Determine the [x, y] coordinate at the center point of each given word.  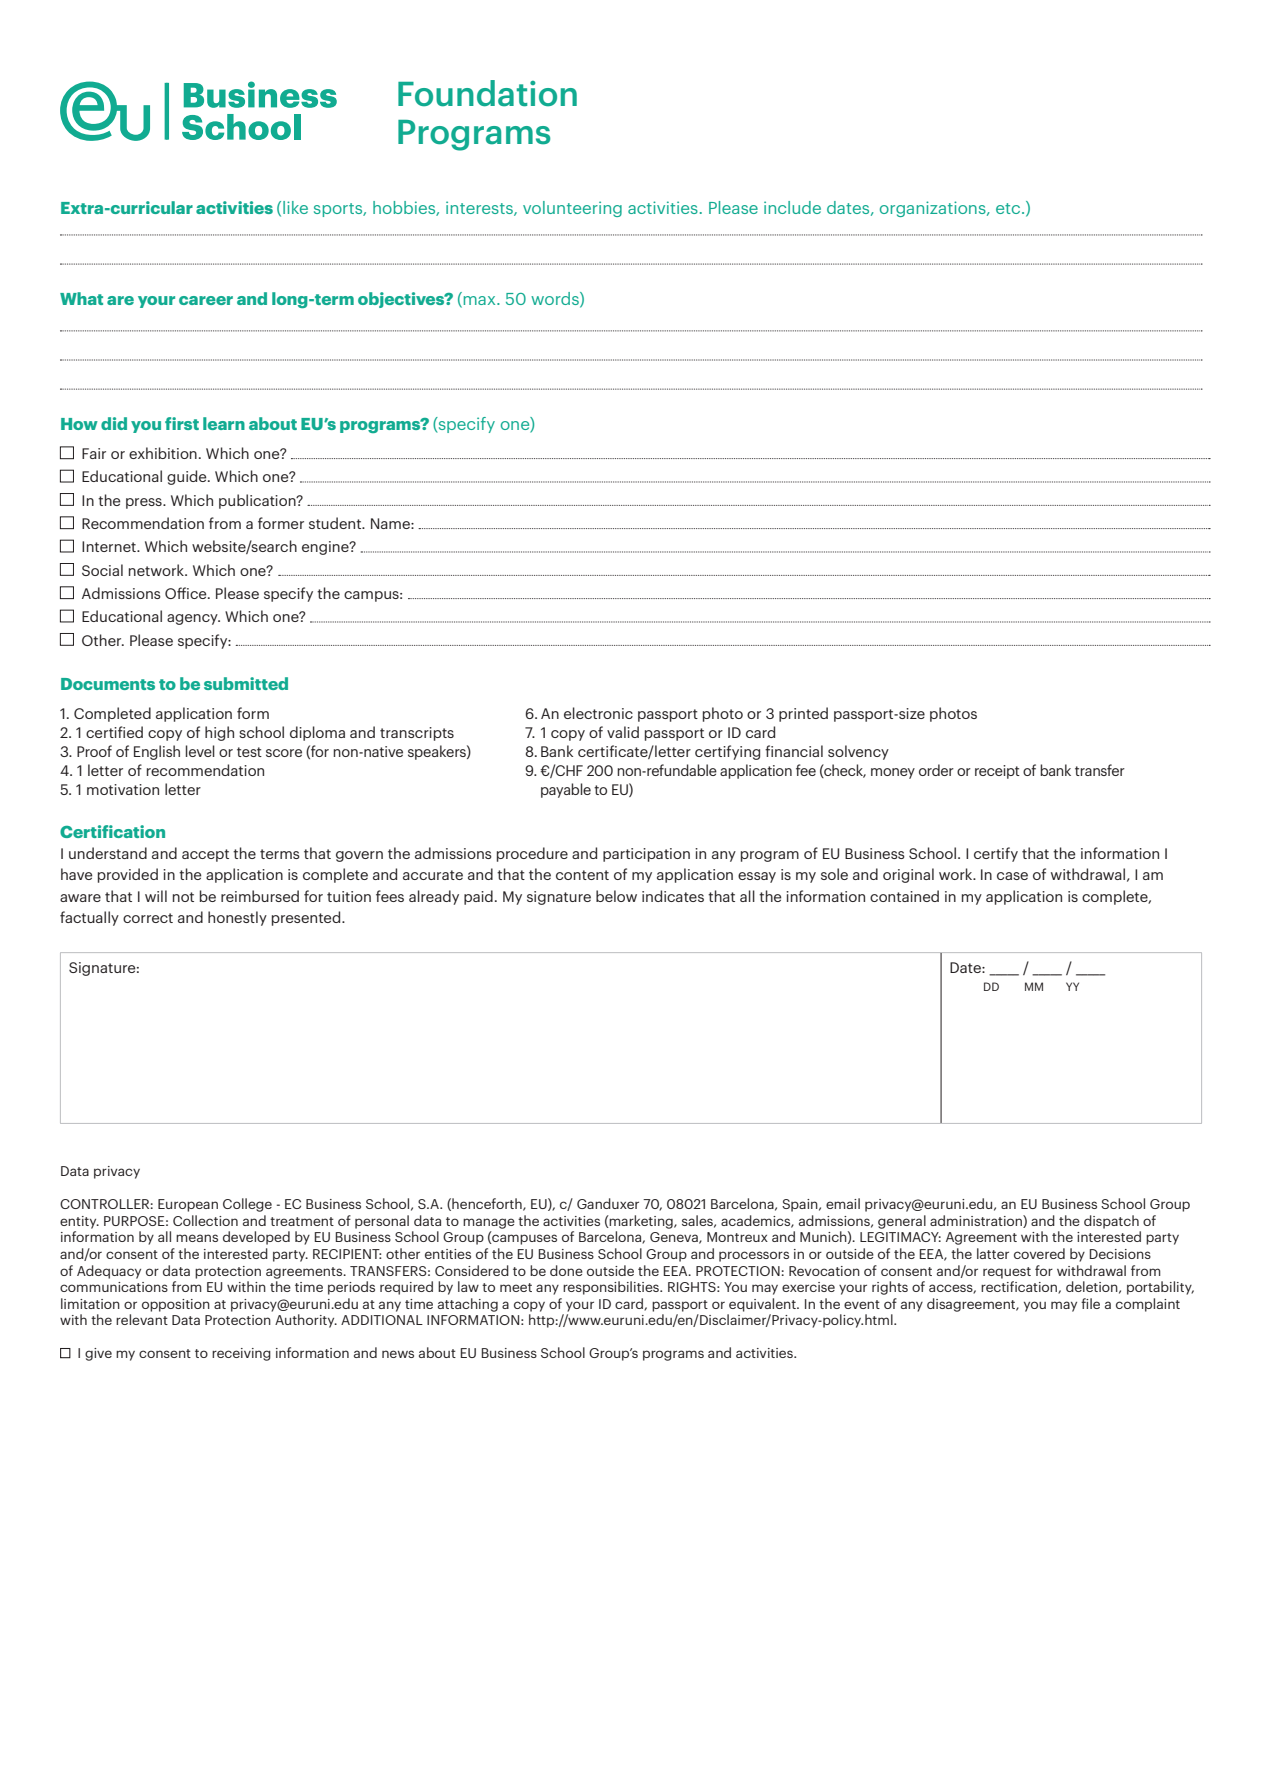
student [336, 523]
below [616, 896]
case [1012, 876]
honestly [237, 918]
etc [1009, 208]
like [295, 207]
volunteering [572, 209]
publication [258, 501]
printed [803, 714]
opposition [176, 1305]
